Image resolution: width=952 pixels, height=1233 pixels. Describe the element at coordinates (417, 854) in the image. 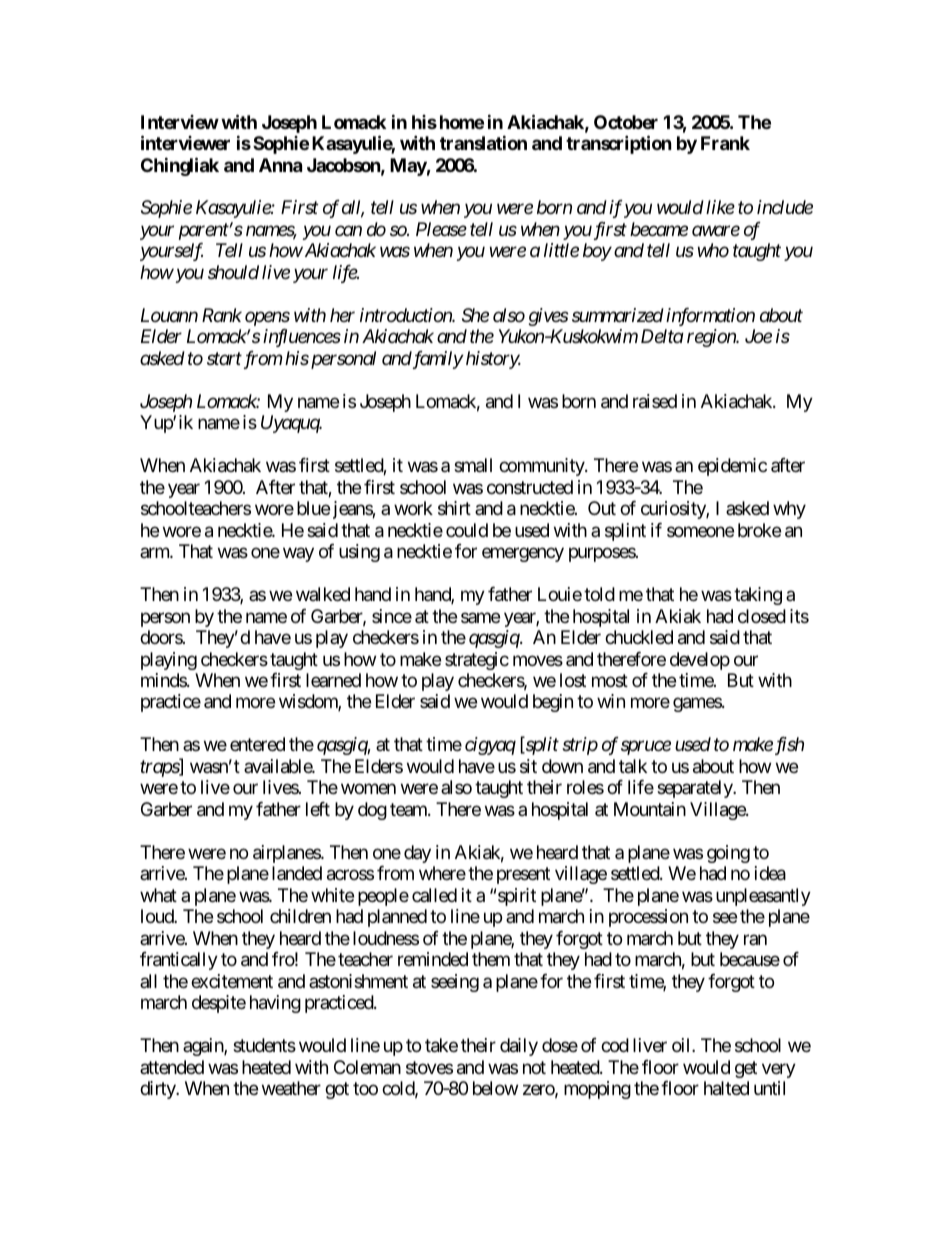

I see `day` at that location.
